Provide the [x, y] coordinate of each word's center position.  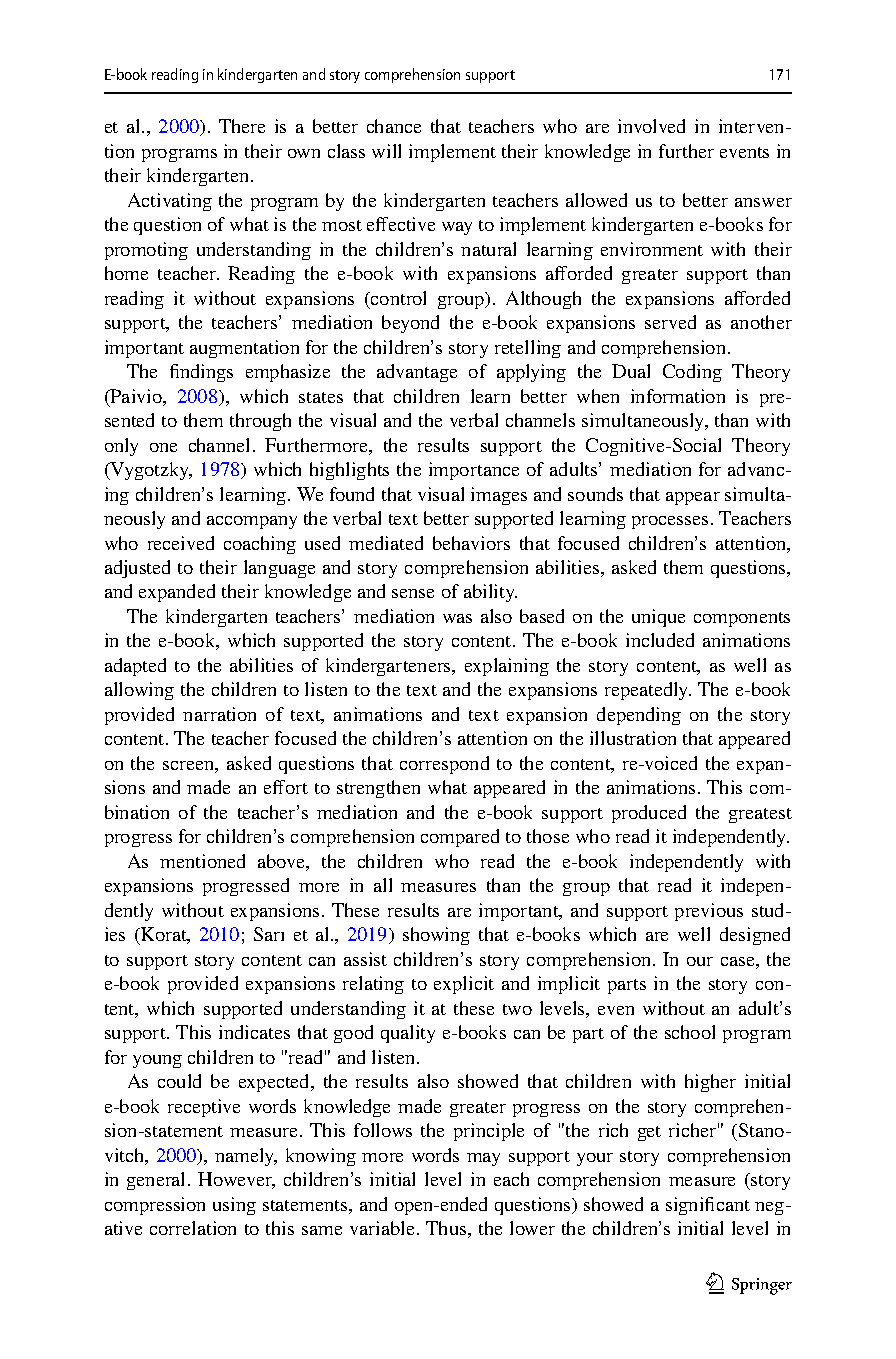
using [234, 1206]
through [260, 422]
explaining [507, 667]
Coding [692, 373]
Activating [170, 202]
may [483, 1159]
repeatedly [648, 691]
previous [709, 912]
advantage [417, 373]
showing [436, 936]
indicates [254, 1032]
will [386, 151]
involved [651, 126]
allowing [139, 691]
